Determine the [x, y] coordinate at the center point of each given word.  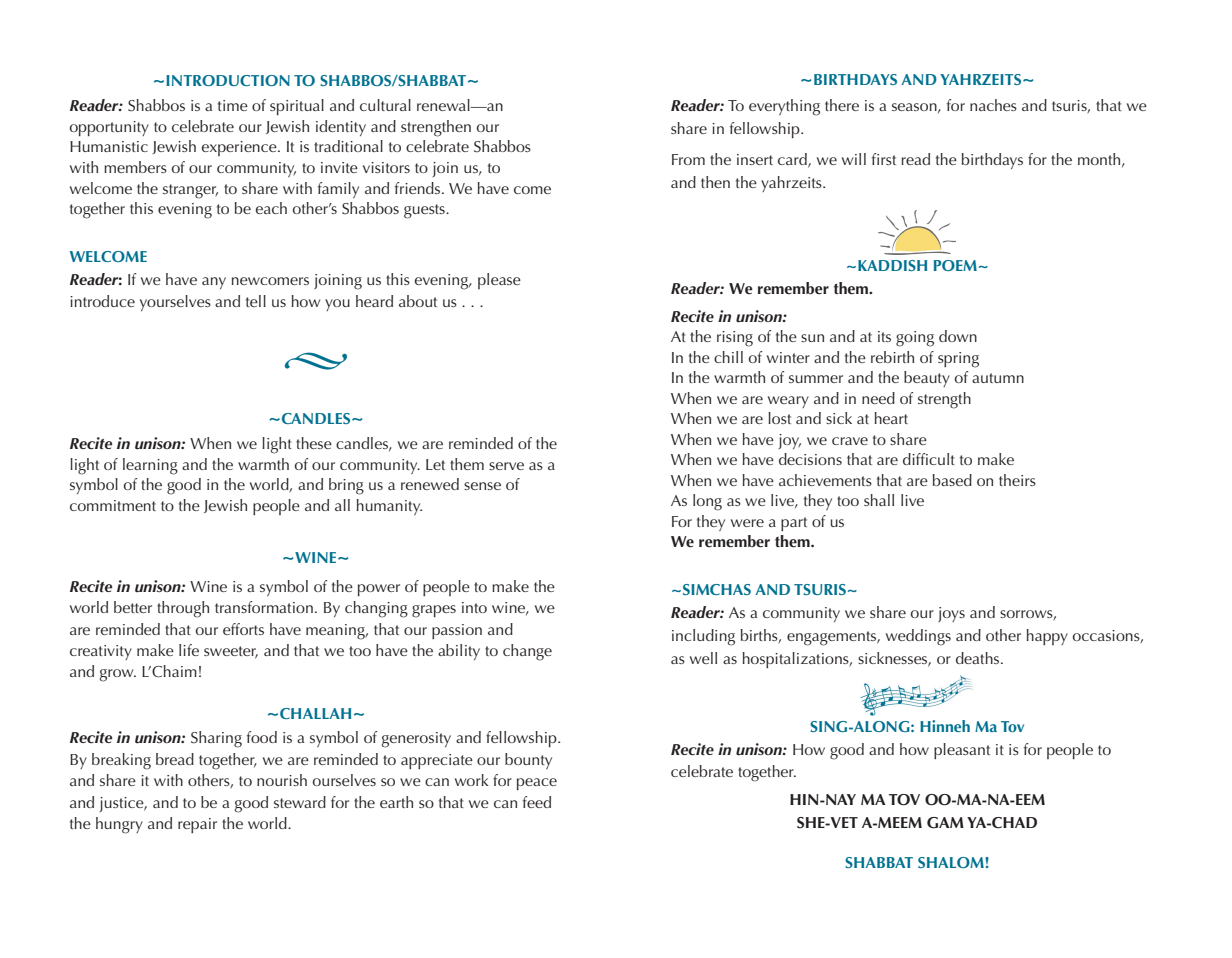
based [952, 480]
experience [240, 148]
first [884, 159]
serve [506, 466]
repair [197, 825]
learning [150, 466]
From [688, 159]
